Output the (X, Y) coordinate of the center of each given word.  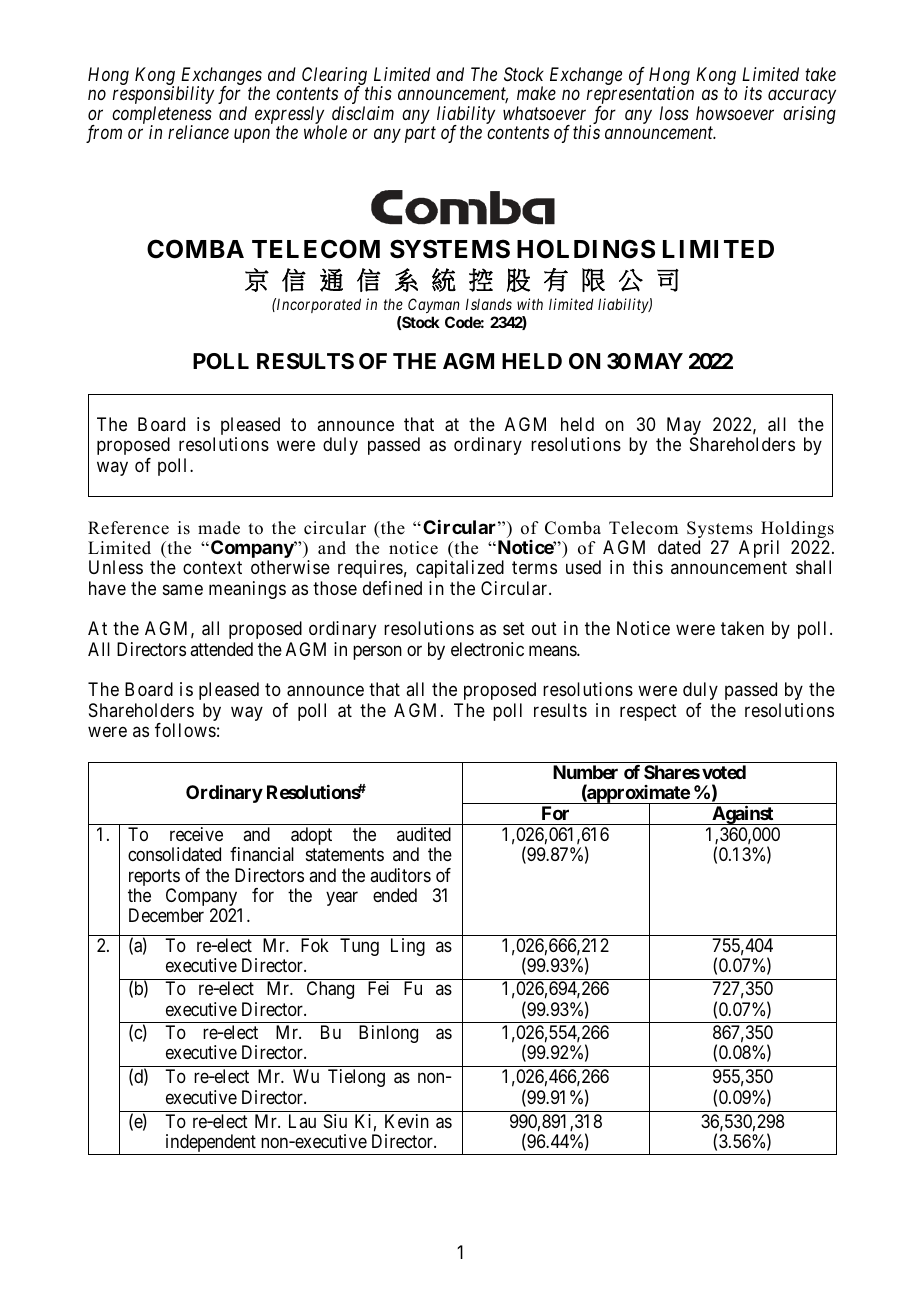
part (420, 135)
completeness (162, 116)
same (183, 590)
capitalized (460, 569)
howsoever (735, 113)
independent (210, 1144)
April (759, 549)
